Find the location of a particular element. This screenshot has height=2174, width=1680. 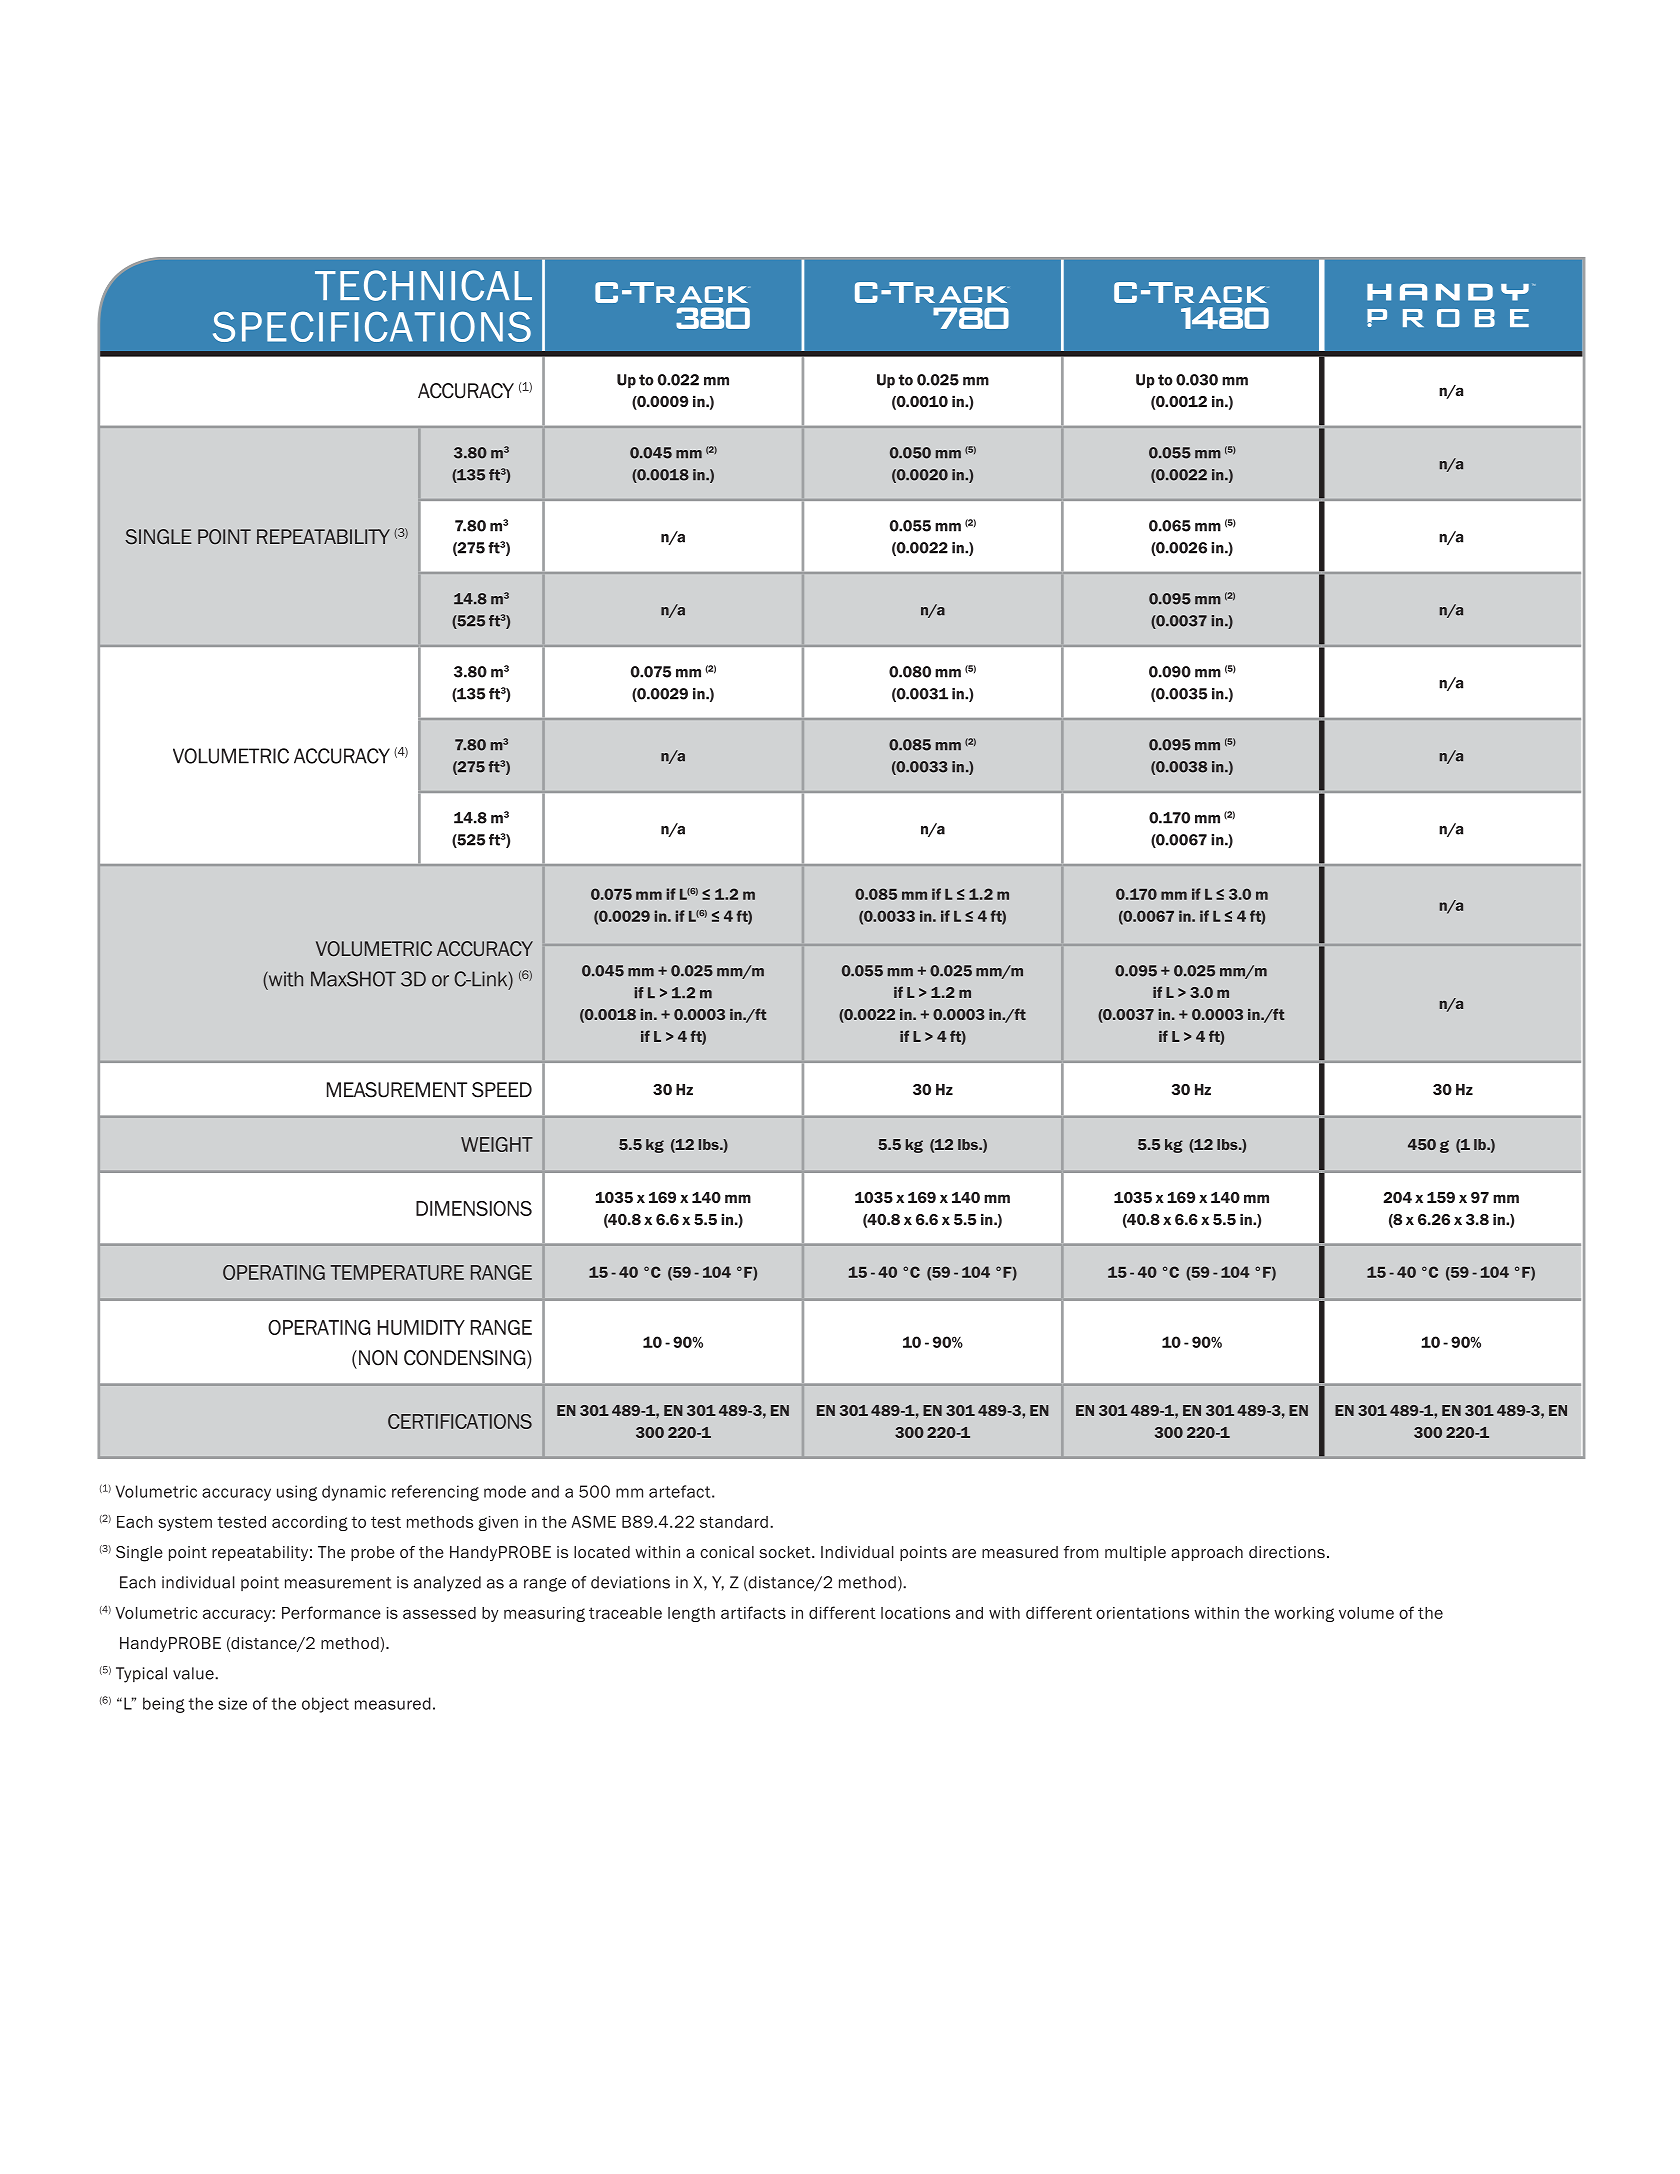

WEIGHT is located at coordinates (497, 1144).
